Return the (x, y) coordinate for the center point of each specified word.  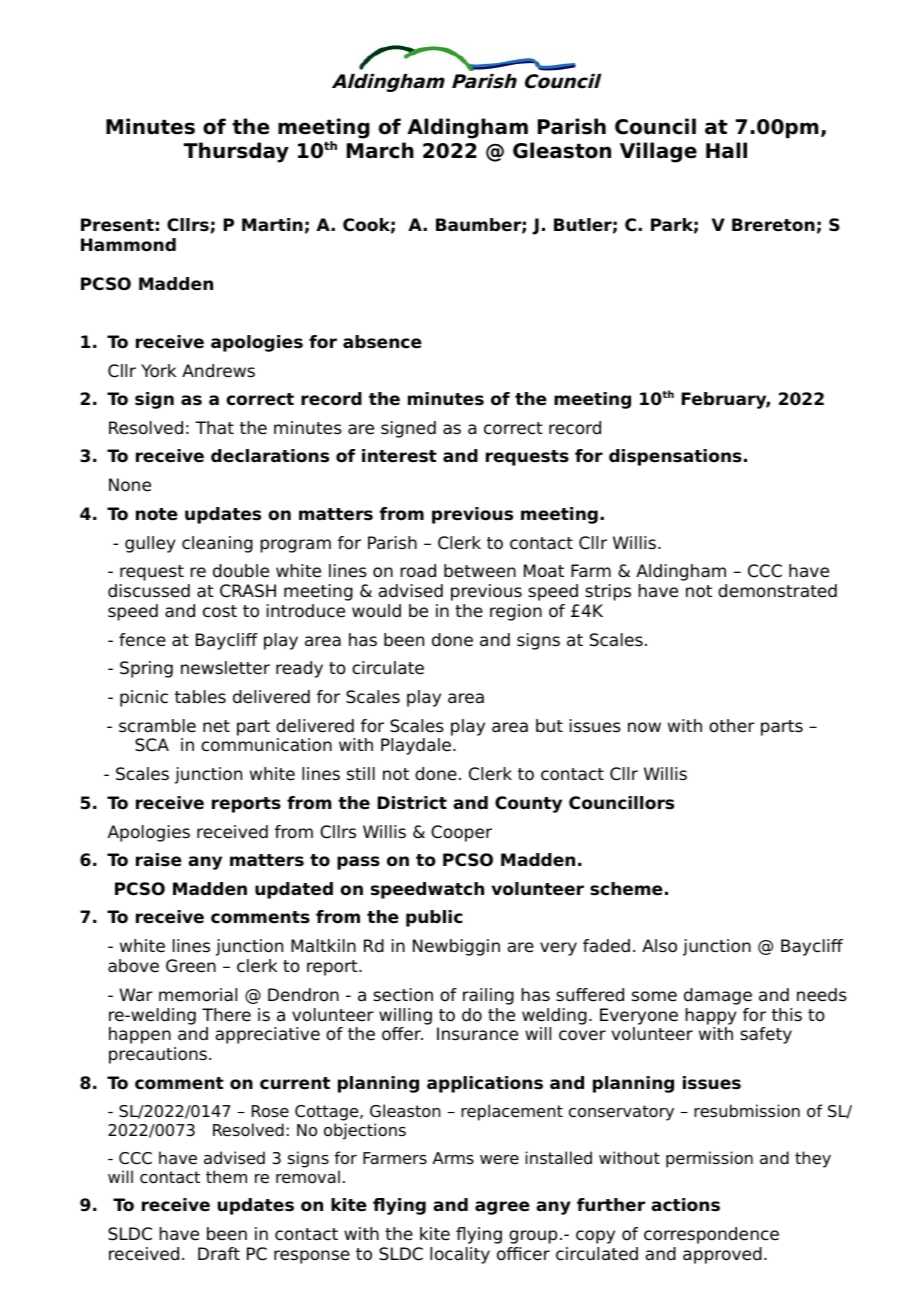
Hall (726, 150)
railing (488, 996)
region (516, 612)
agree (502, 1208)
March (380, 150)
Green (191, 966)
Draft (219, 1254)
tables (200, 697)
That (214, 427)
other (732, 726)
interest (399, 456)
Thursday (236, 152)
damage (718, 996)
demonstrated (777, 591)
